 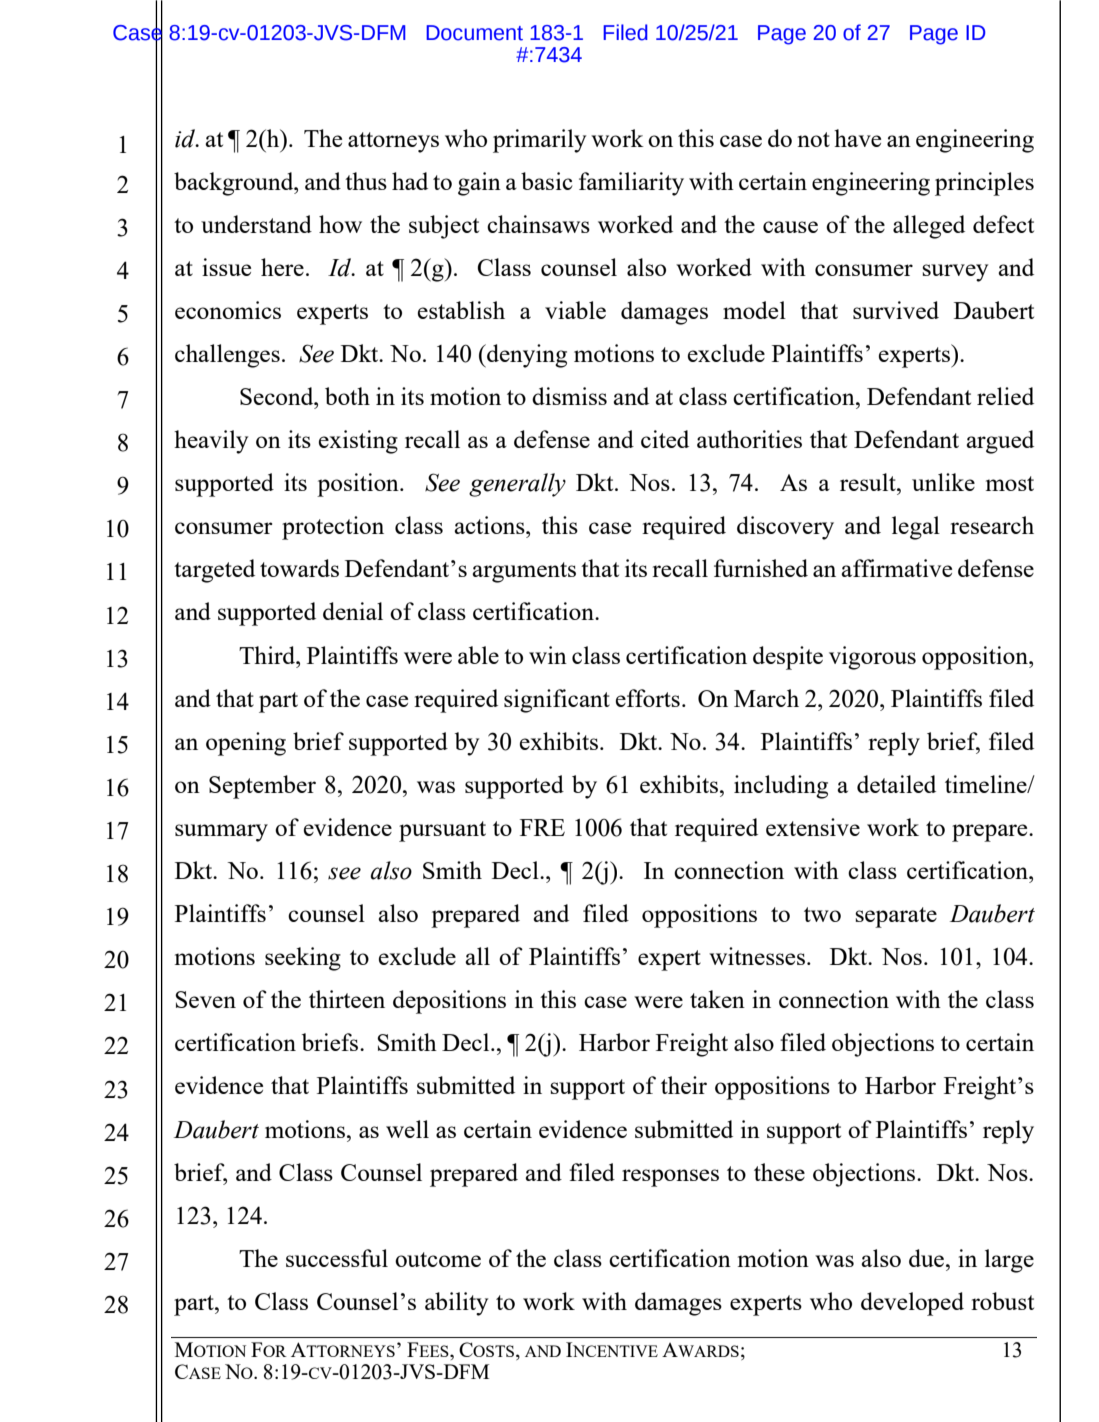 What do you see at coordinates (896, 917) in the screenshot?
I see `separate` at bounding box center [896, 917].
